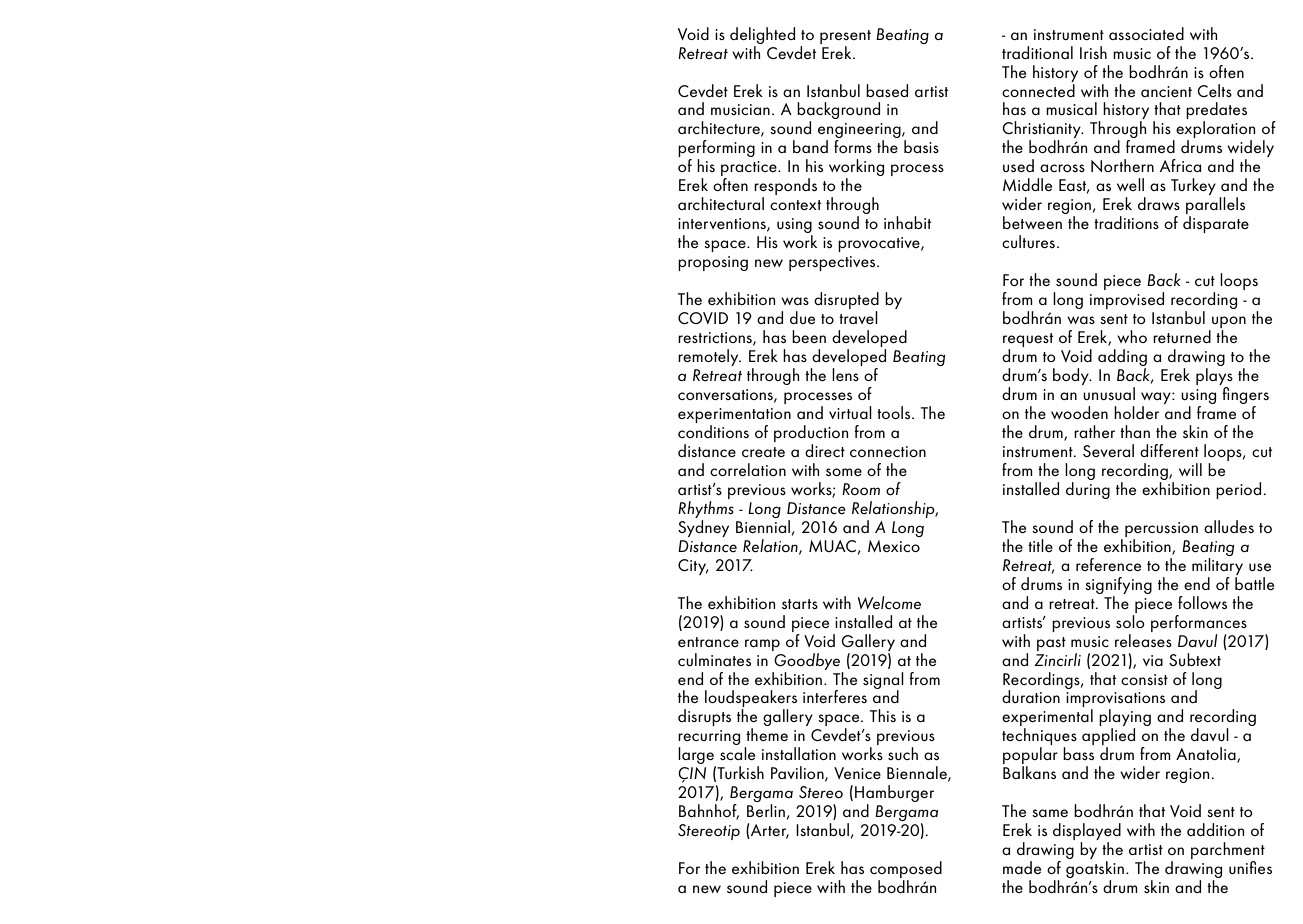  What do you see at coordinates (766, 810) in the image?
I see `Berlin` at bounding box center [766, 810].
